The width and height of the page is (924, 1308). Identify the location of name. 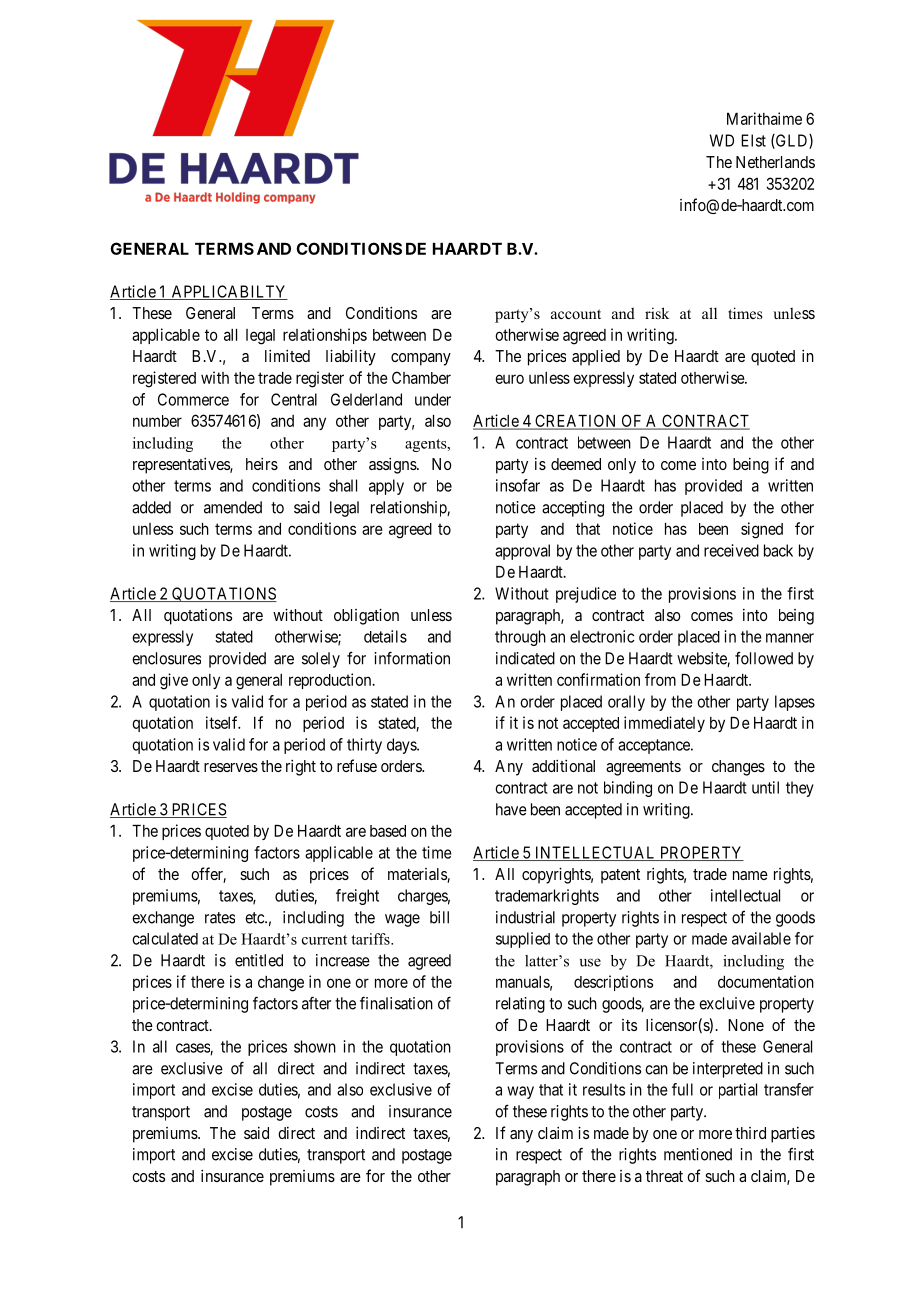
(750, 875).
